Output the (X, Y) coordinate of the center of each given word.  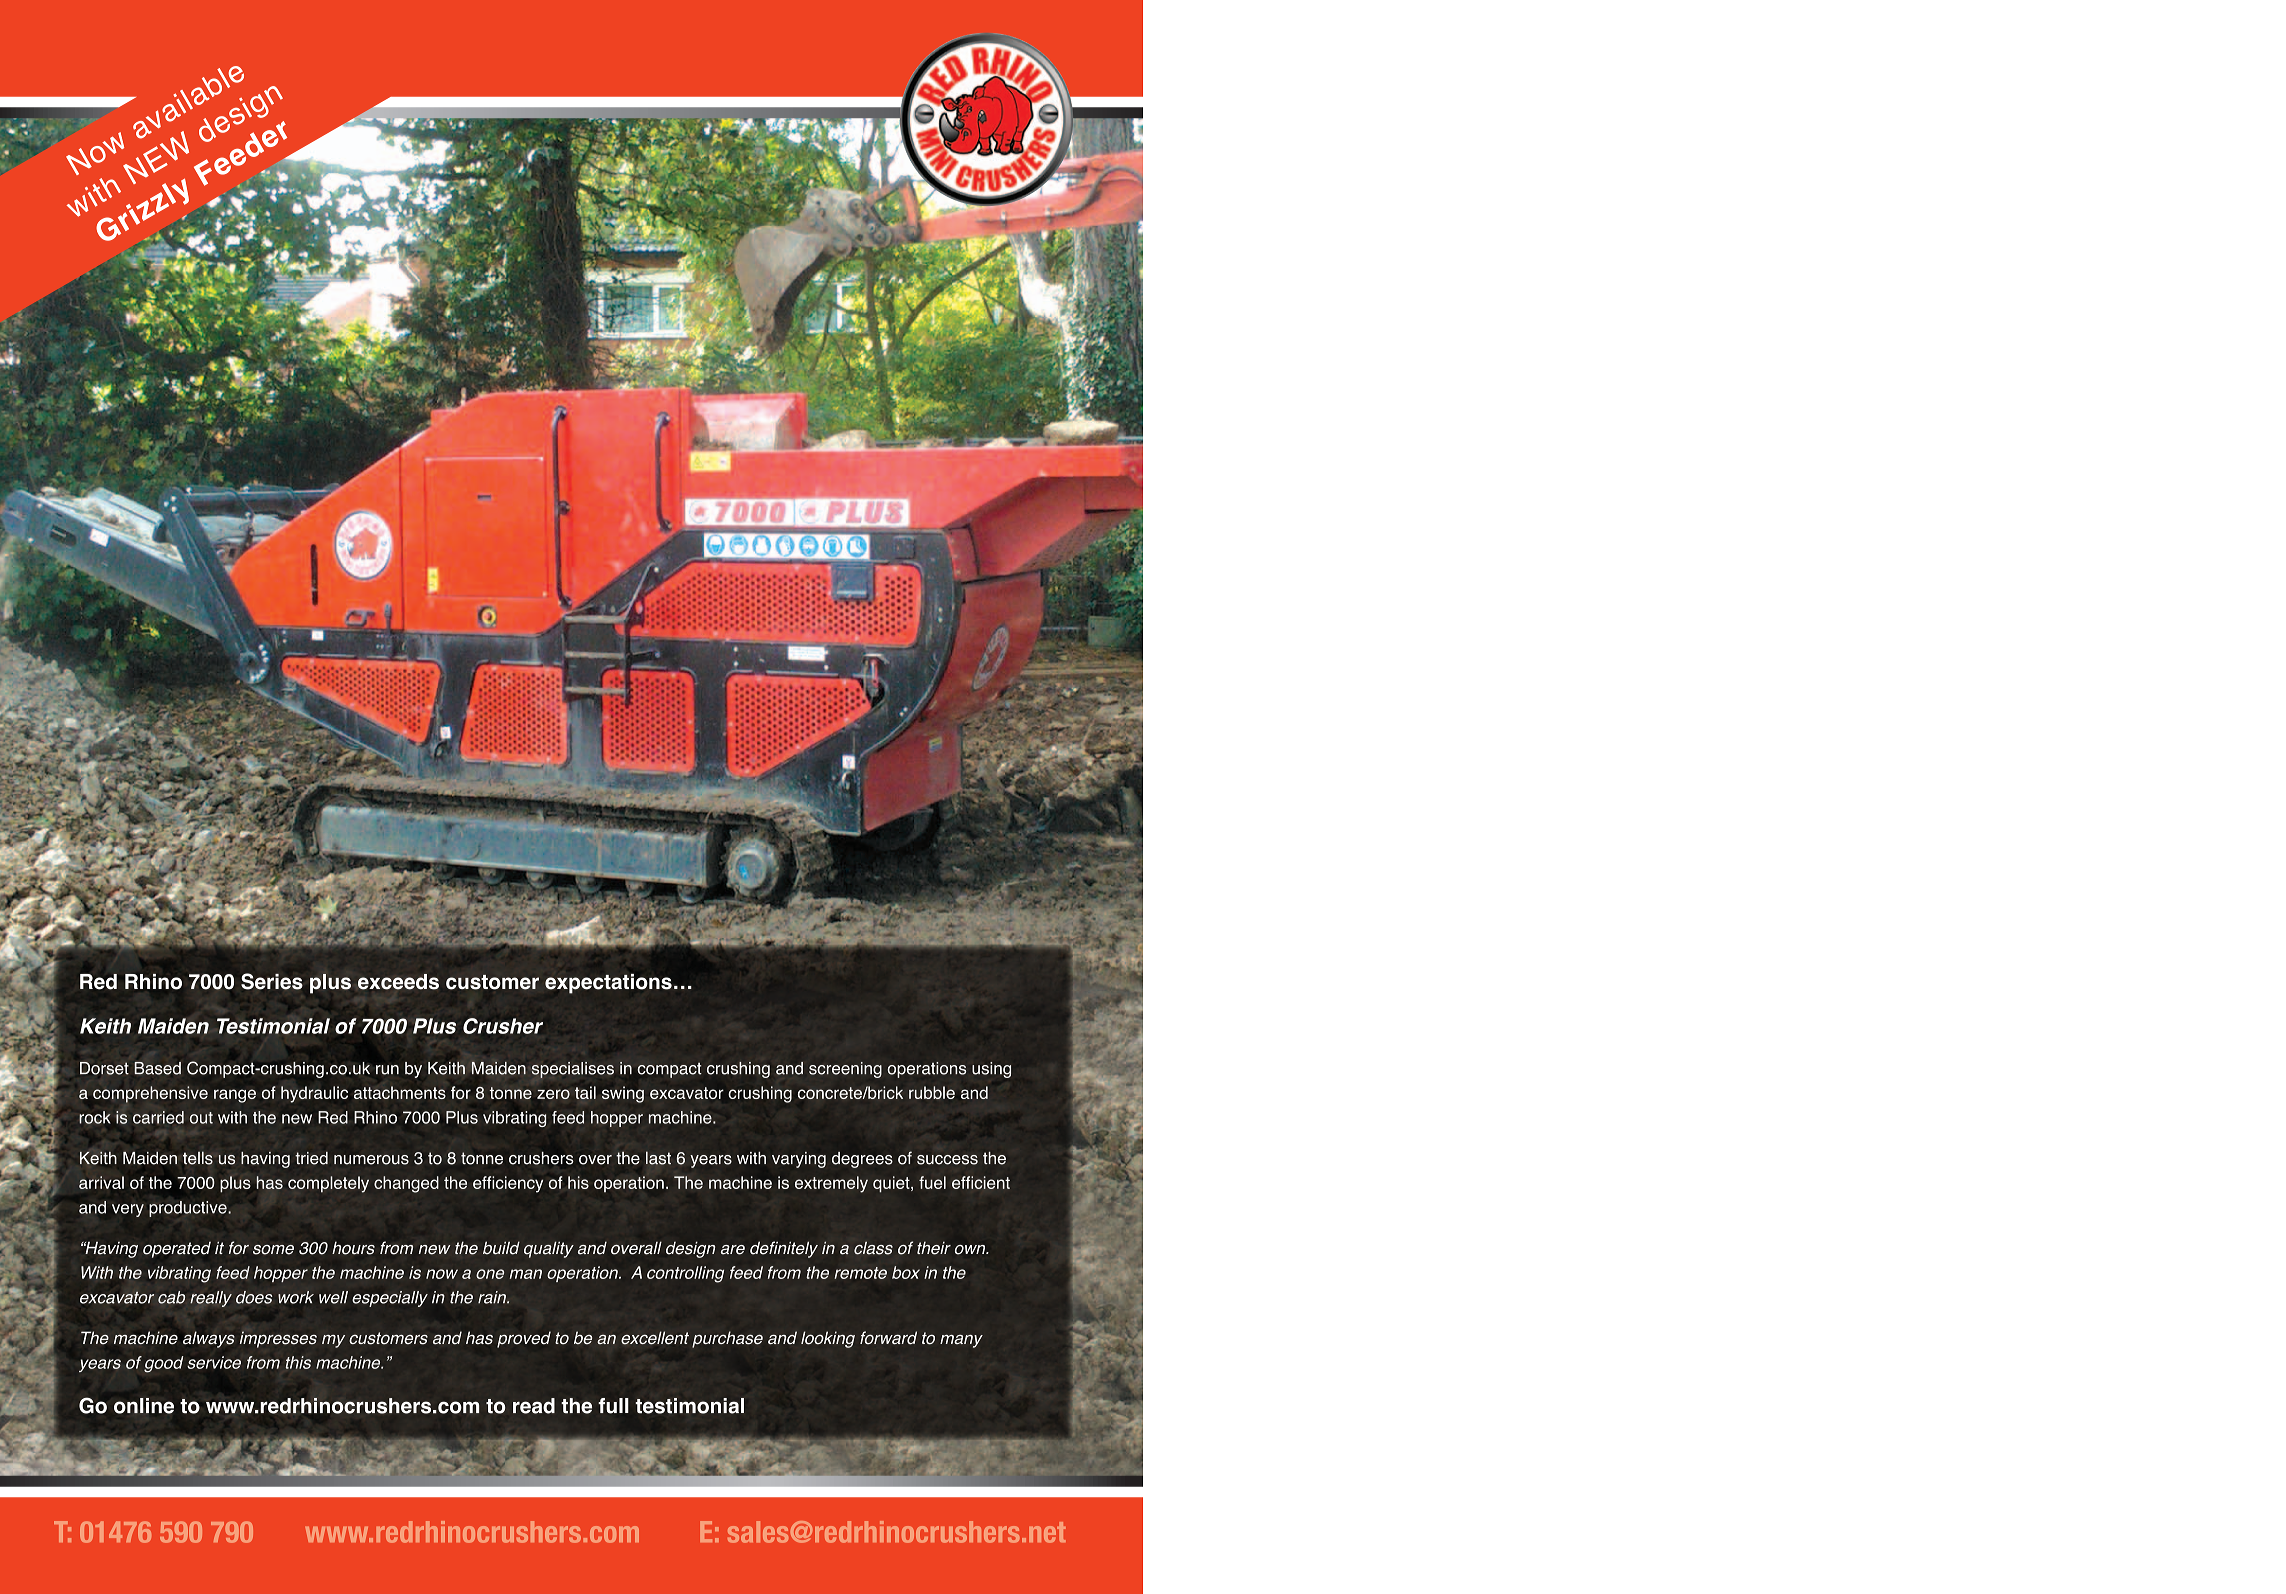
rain (493, 1297)
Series (272, 981)
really (211, 1299)
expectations (608, 984)
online (144, 1406)
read (534, 1406)
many (961, 1341)
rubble (932, 1092)
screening (845, 1070)
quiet (892, 1184)
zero (553, 1094)
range (235, 1096)
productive (189, 1209)
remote (860, 1273)
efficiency (508, 1184)
